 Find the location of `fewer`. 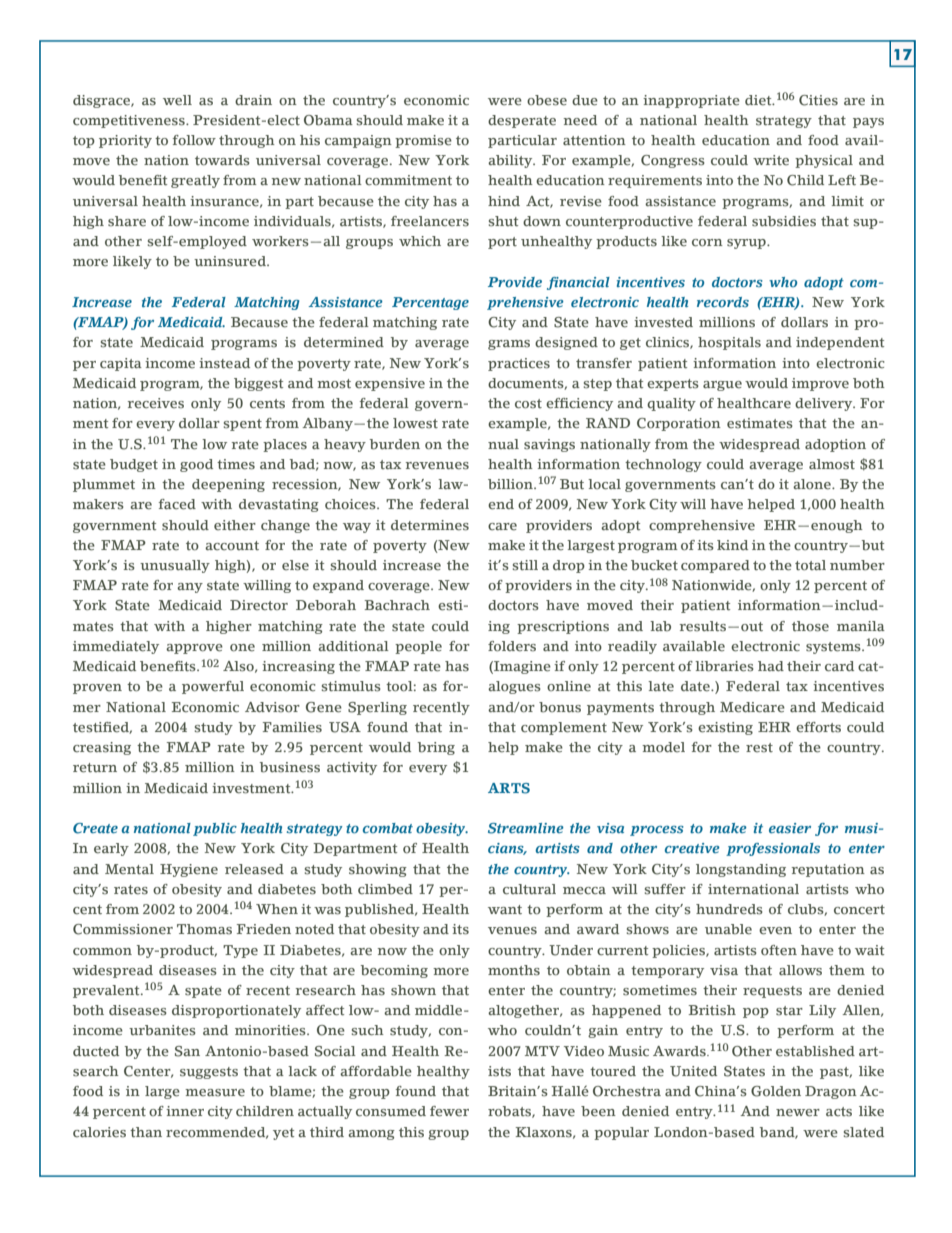

fewer is located at coordinates (449, 1111).
